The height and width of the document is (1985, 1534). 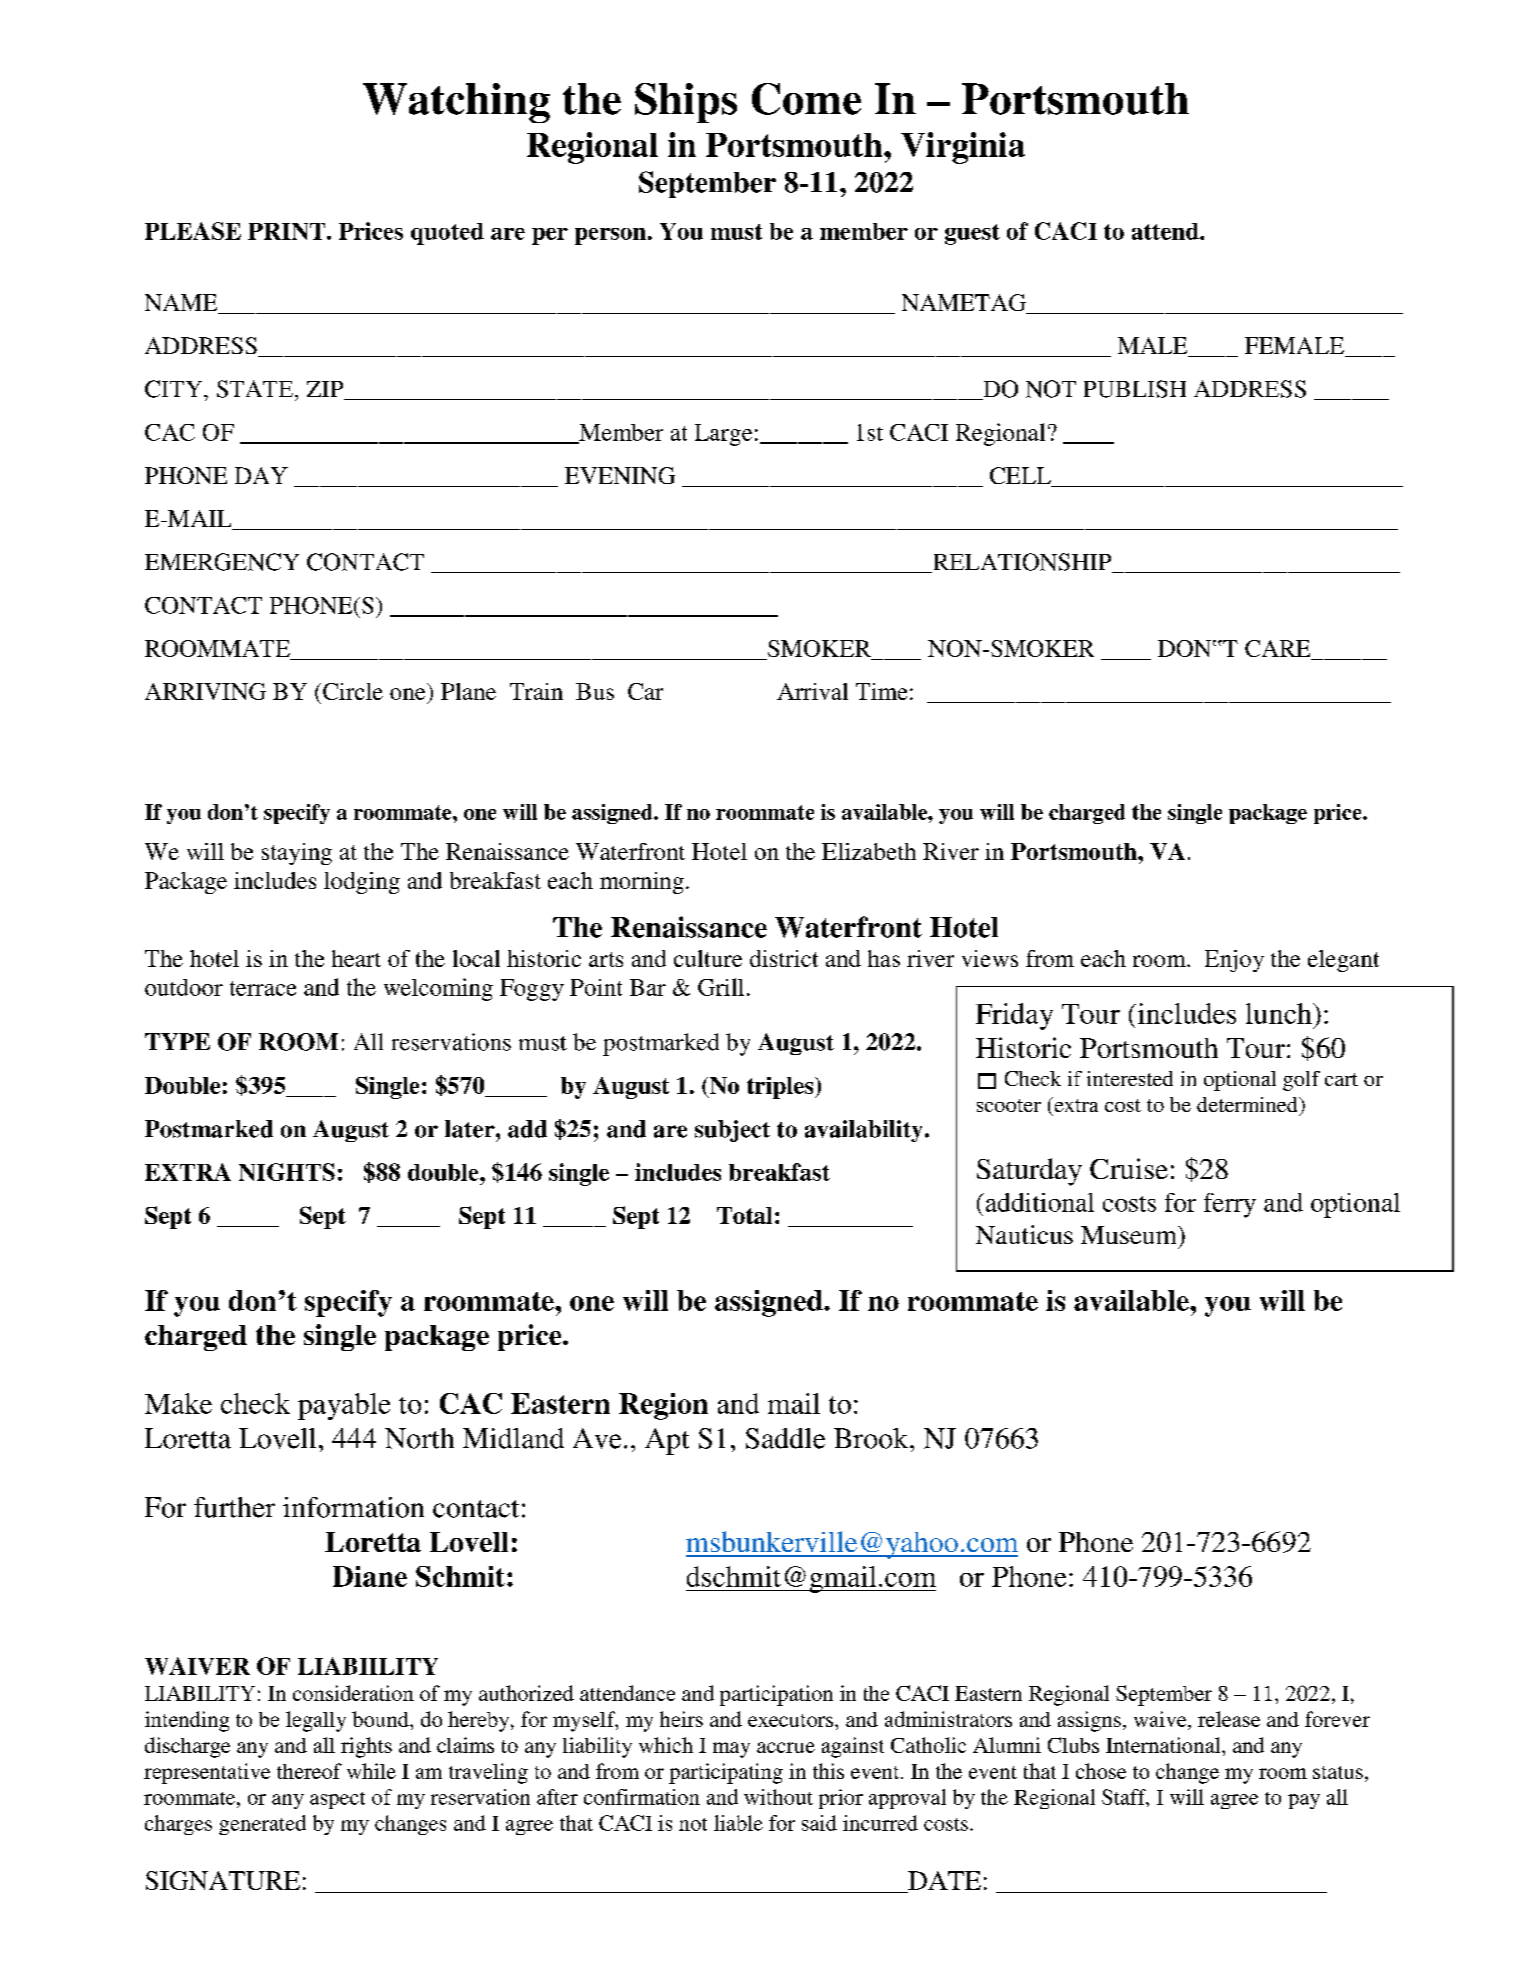 I want to click on Virginia, so click(x=963, y=148).
